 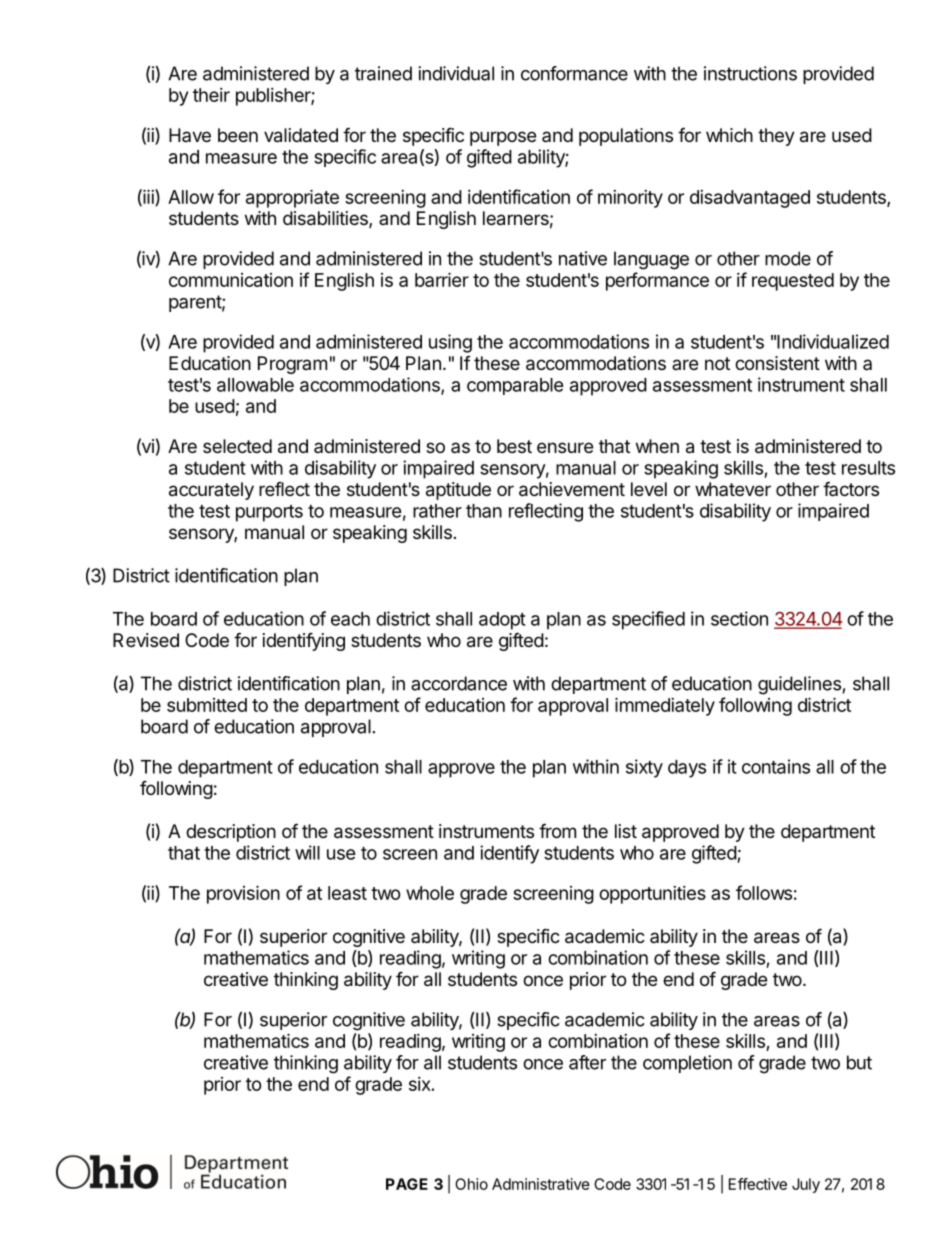 I want to click on their, so click(x=211, y=95).
